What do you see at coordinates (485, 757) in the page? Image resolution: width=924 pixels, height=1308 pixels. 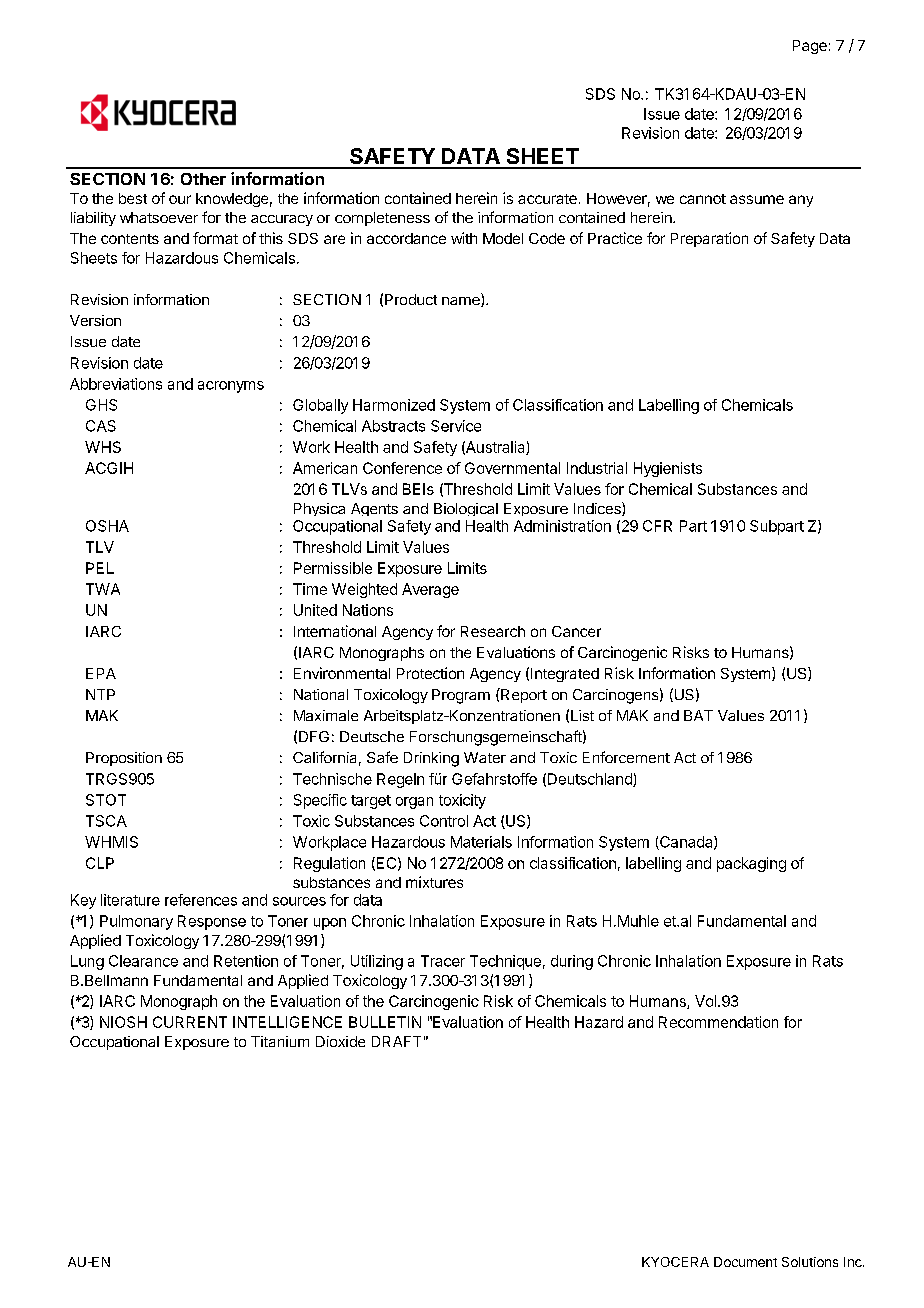 I see `Water` at bounding box center [485, 757].
